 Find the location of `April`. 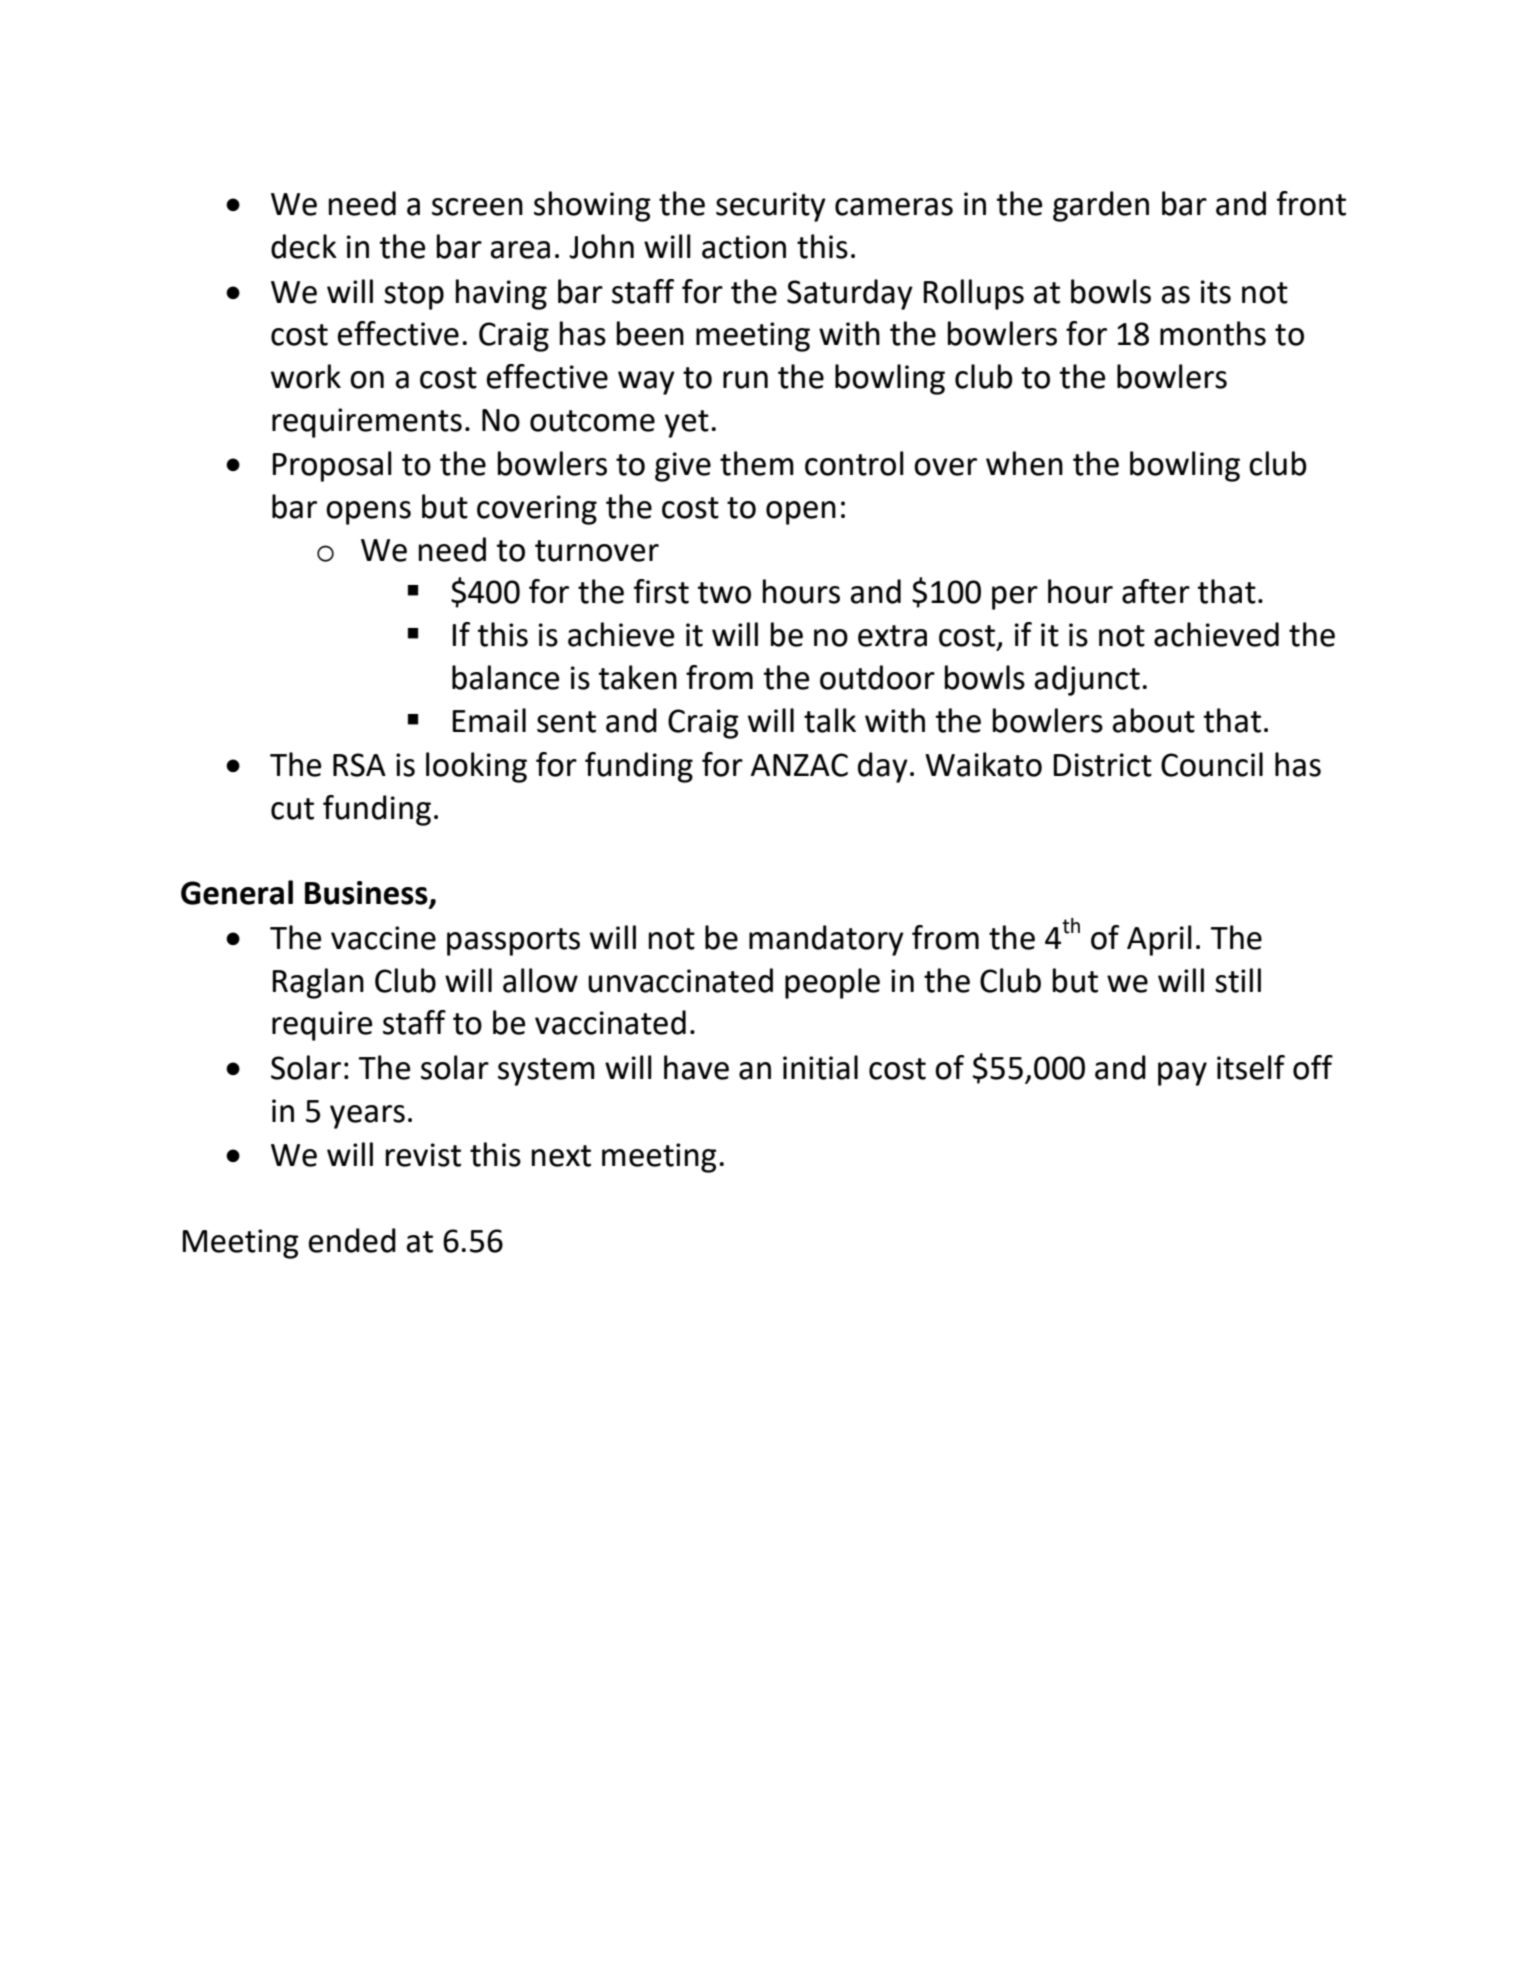

April is located at coordinates (1159, 940).
